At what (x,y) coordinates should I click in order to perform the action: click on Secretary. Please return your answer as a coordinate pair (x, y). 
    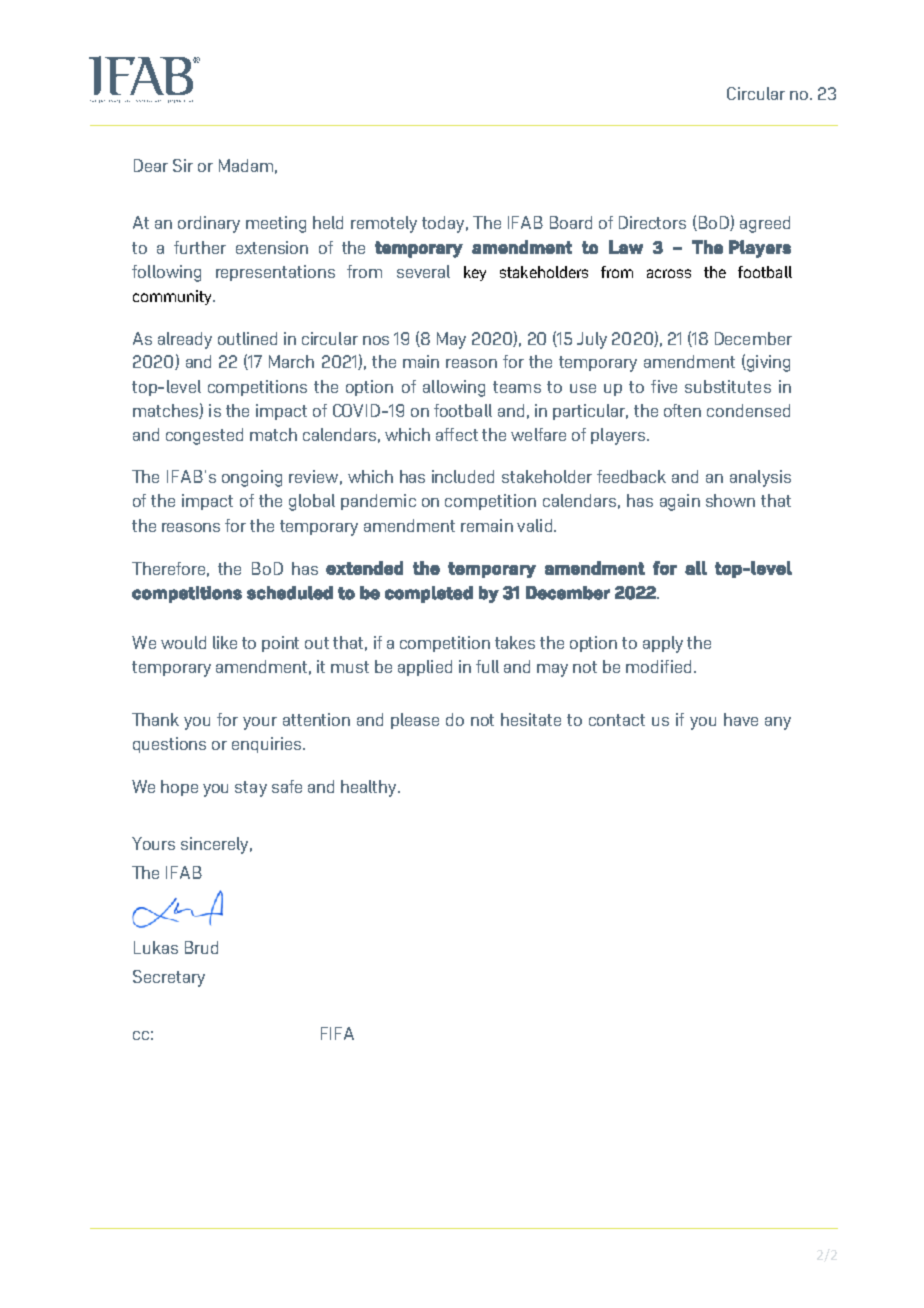
    Looking at the image, I should click on (169, 978).
